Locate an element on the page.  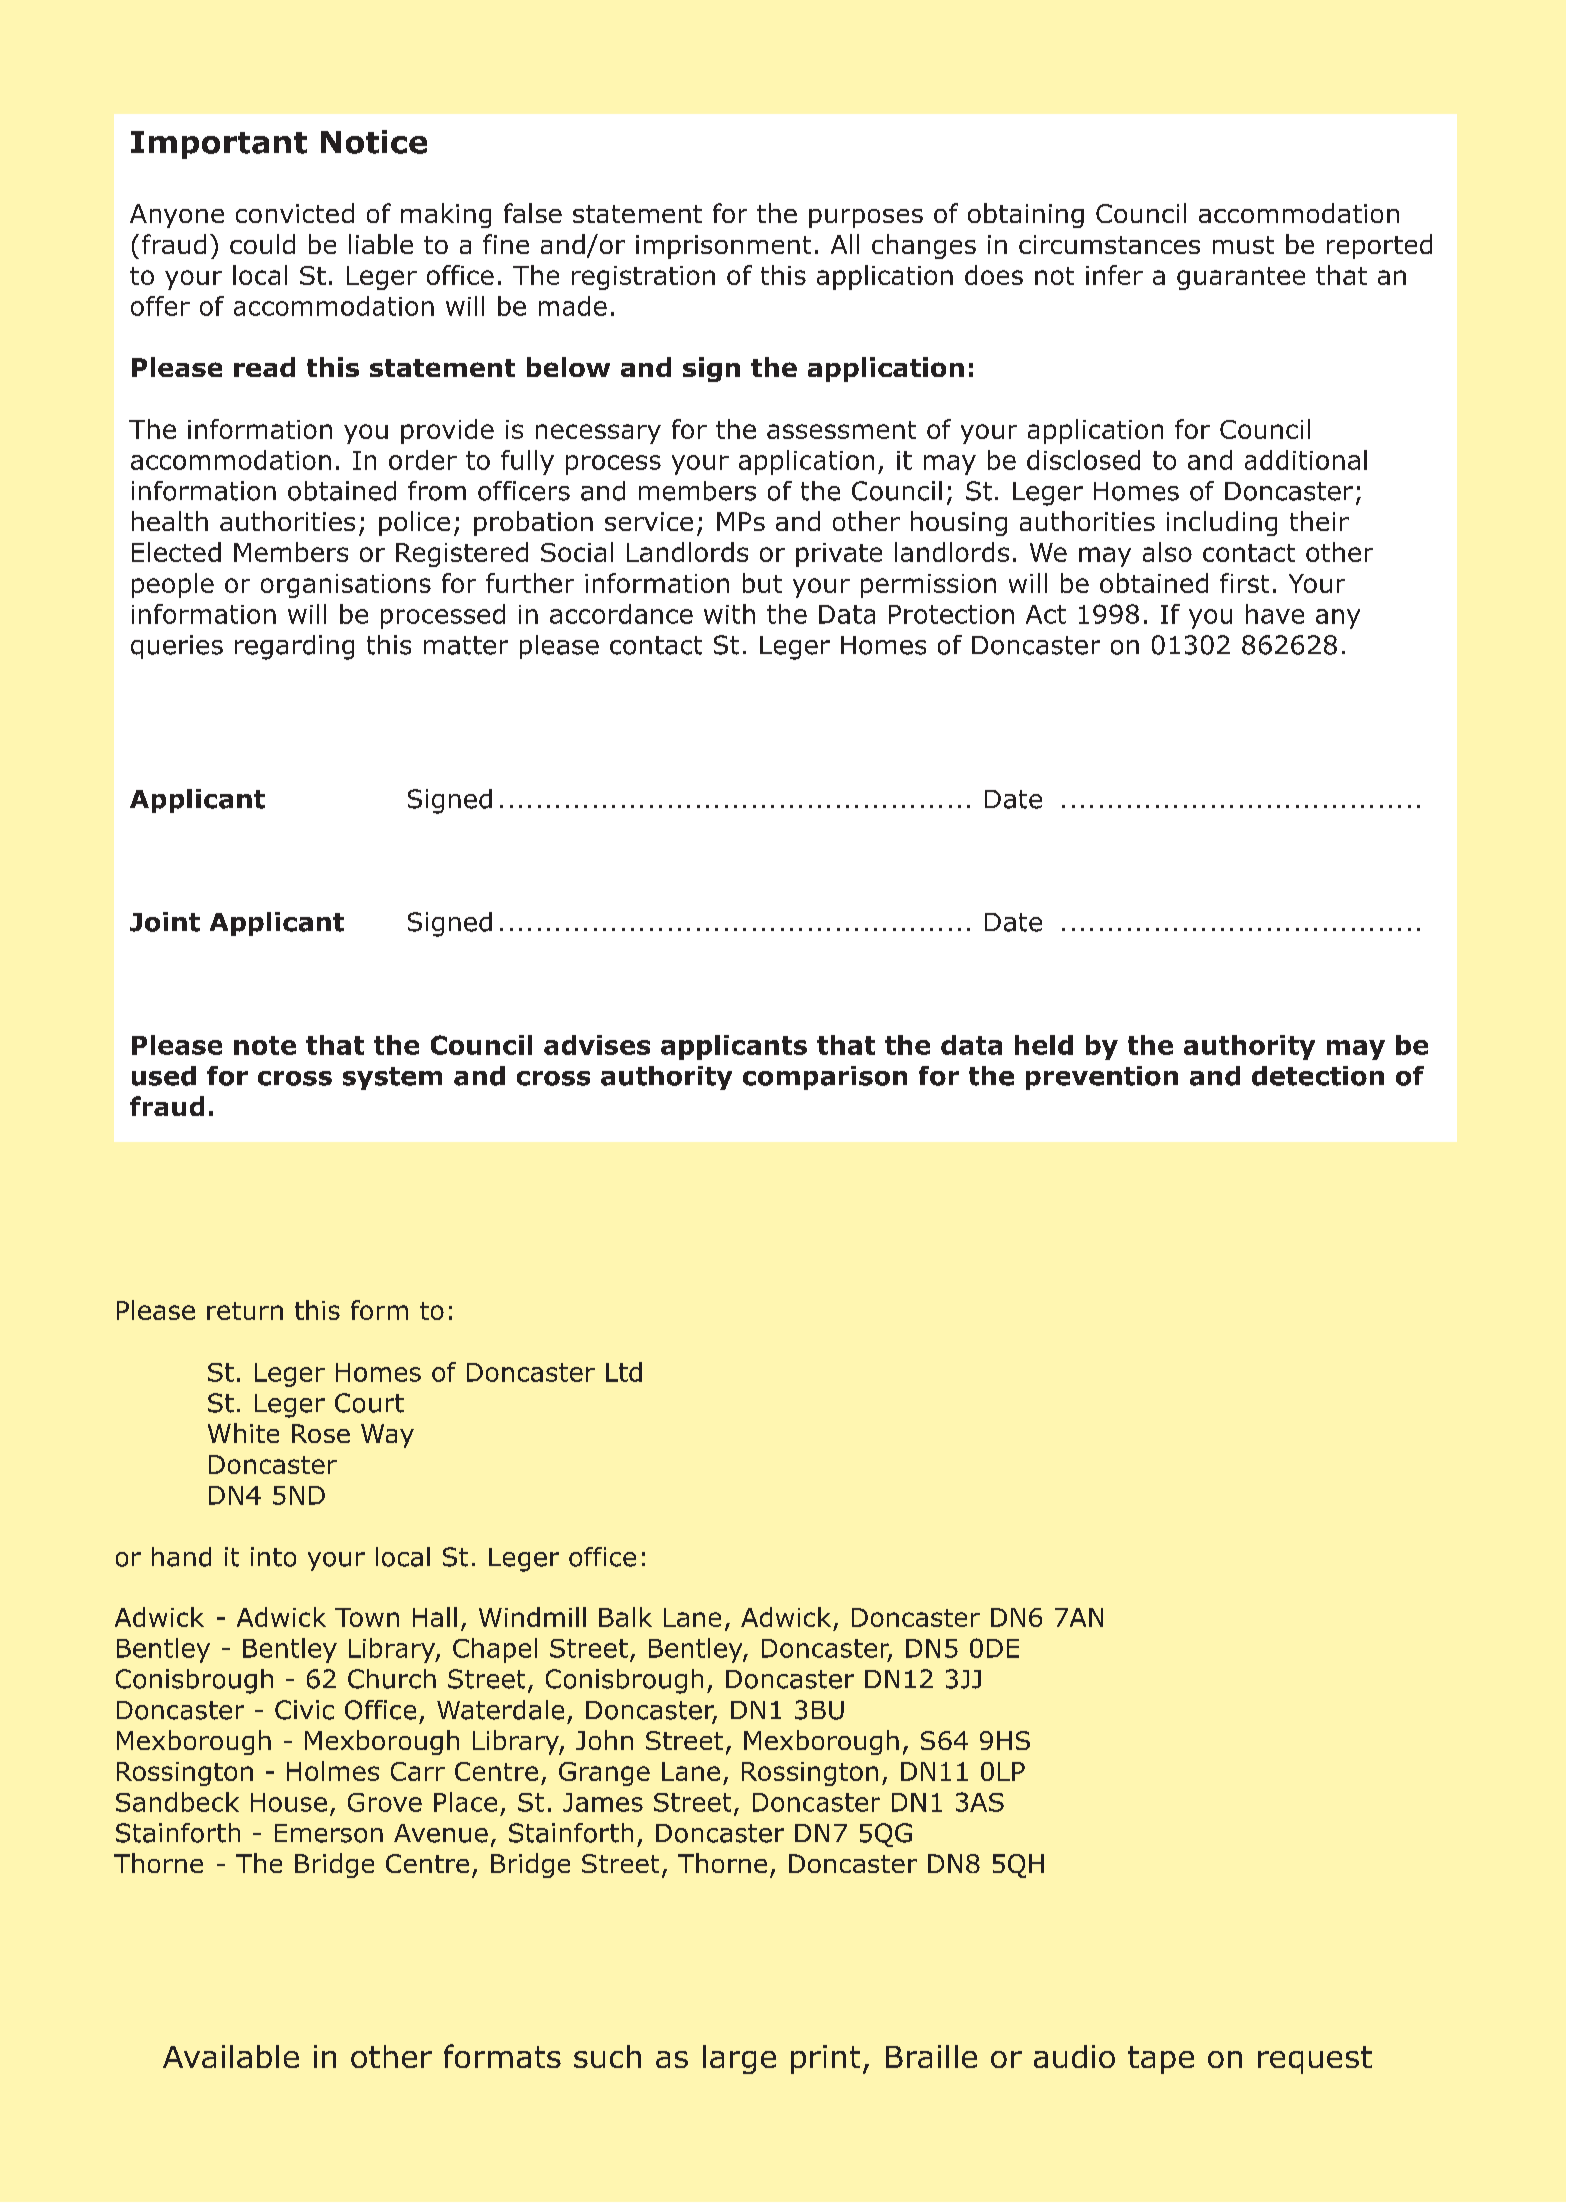
Balk is located at coordinates (625, 1617).
